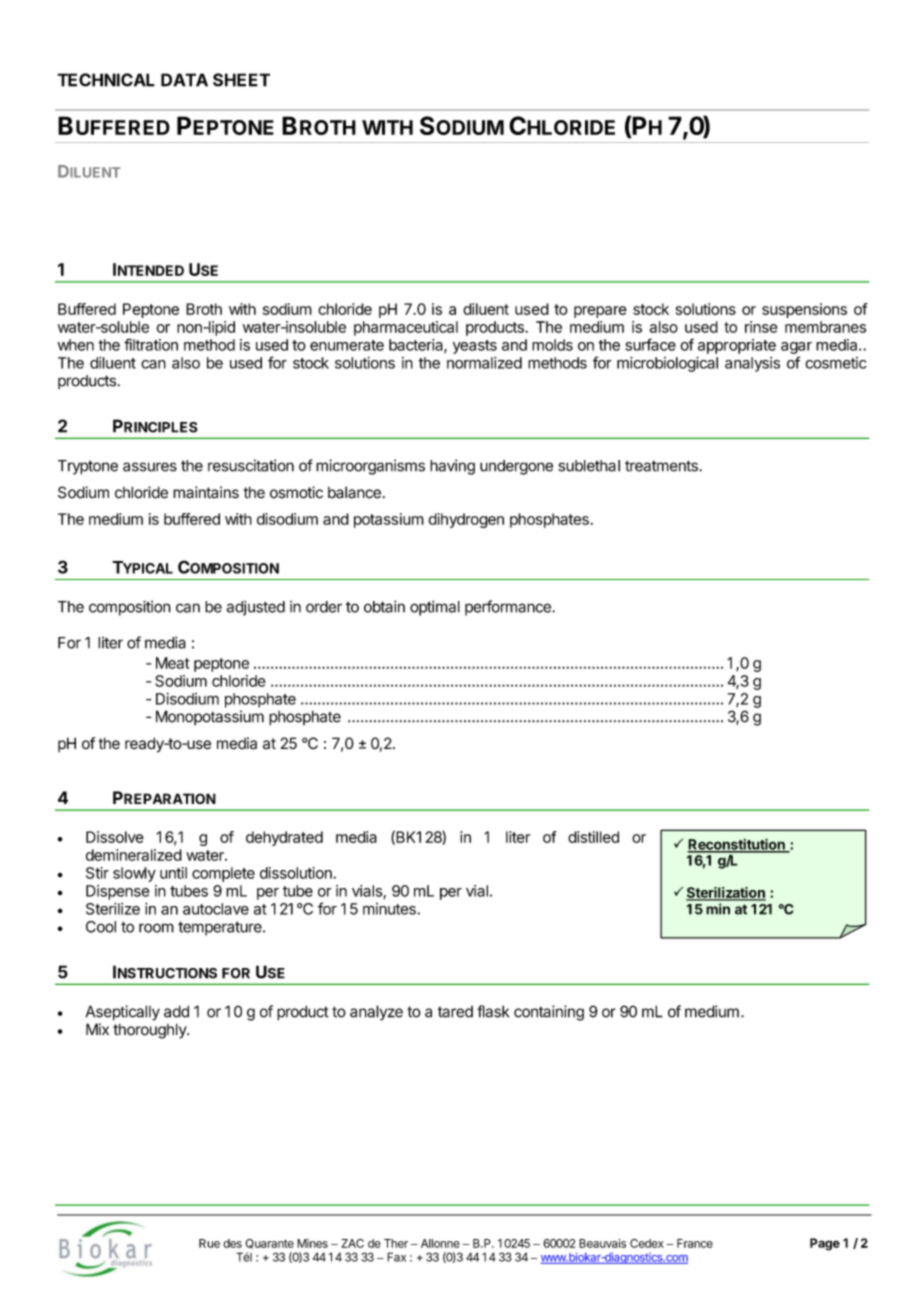  I want to click on SHEET, so click(241, 80).
